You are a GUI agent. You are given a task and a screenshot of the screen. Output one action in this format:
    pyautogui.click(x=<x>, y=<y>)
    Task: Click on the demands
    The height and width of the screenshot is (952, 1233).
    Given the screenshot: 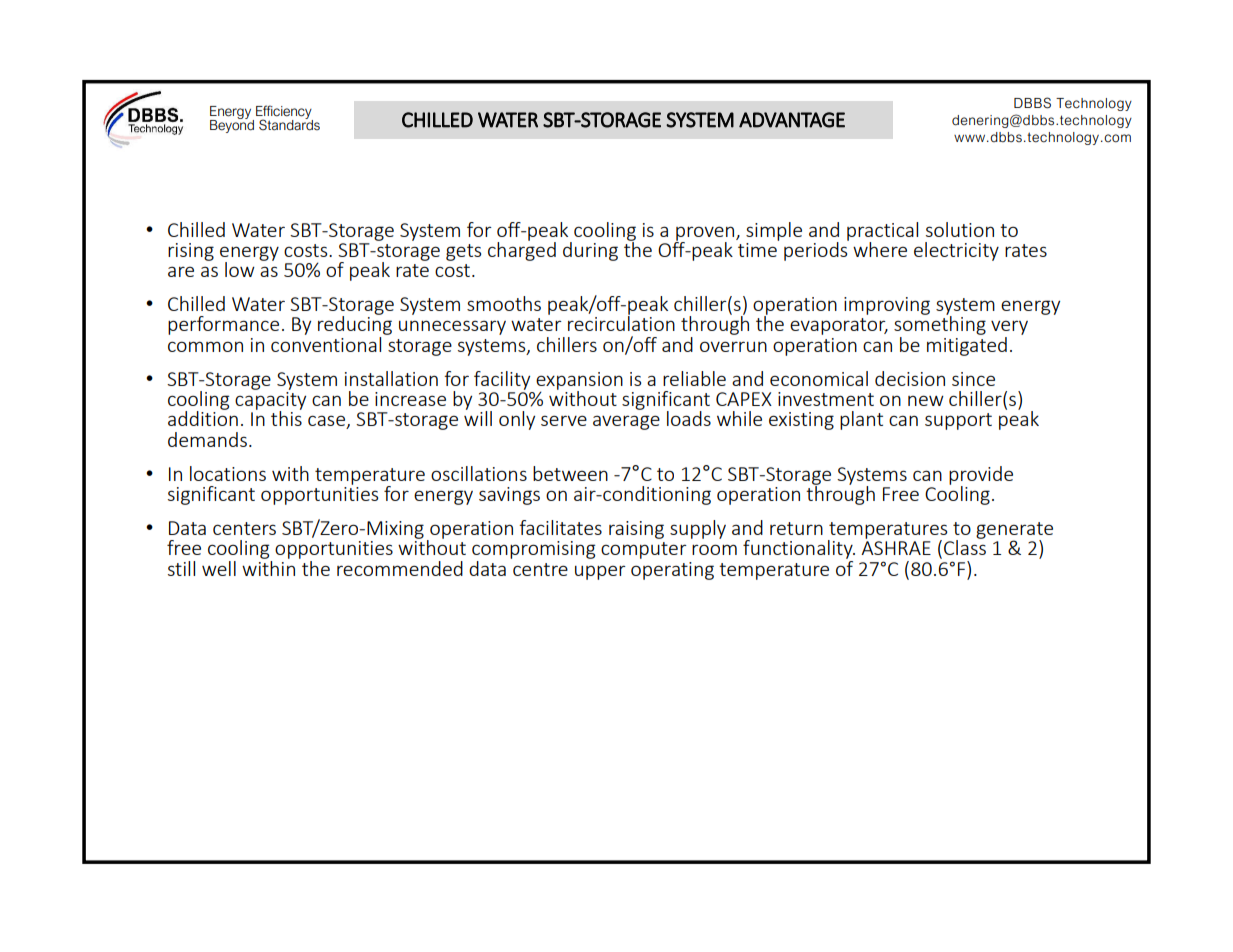 What is the action you would take?
    pyautogui.click(x=207, y=439)
